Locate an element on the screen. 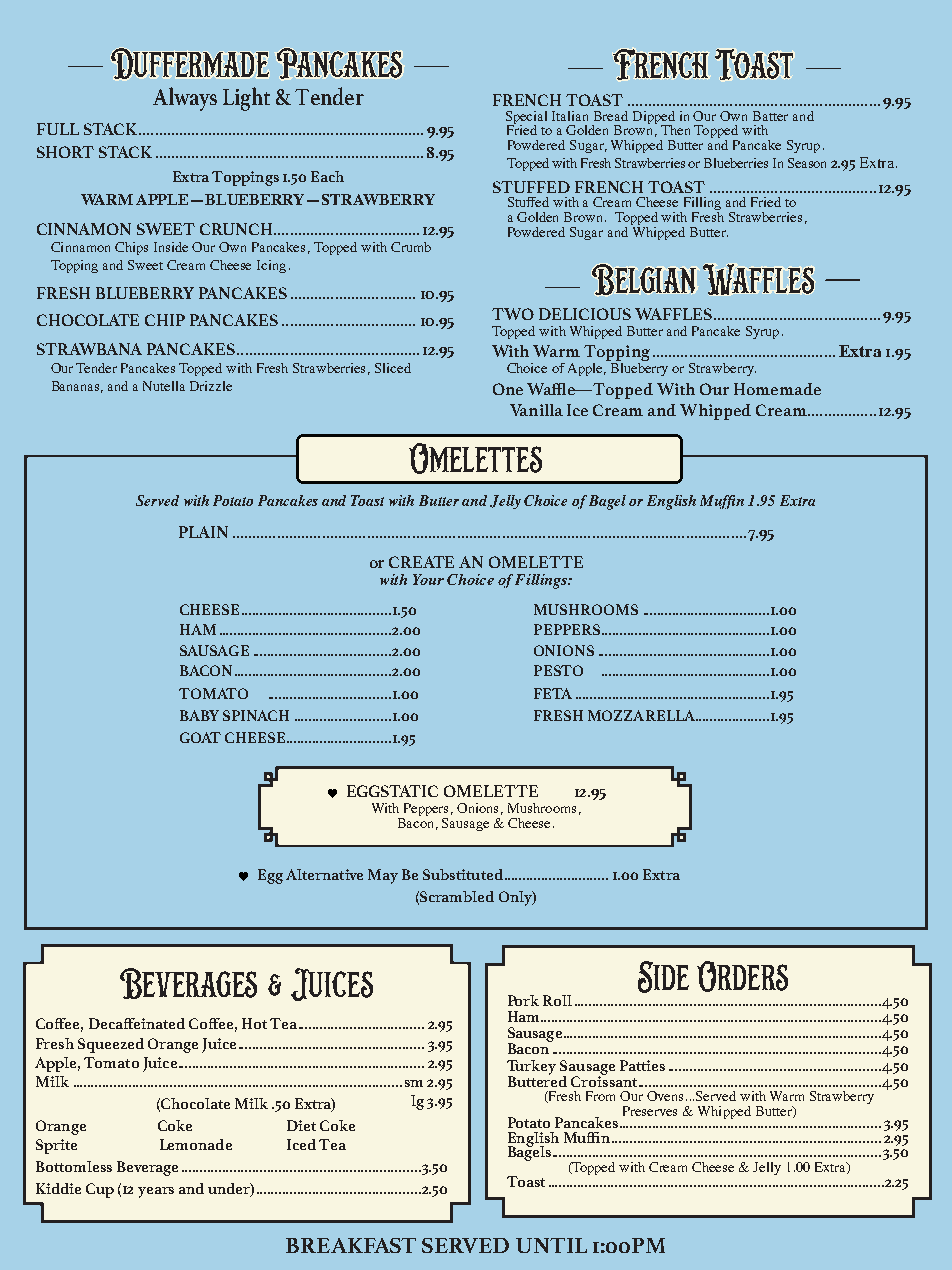 This screenshot has width=952, height=1270. BREAKFAST is located at coordinates (351, 1245).
